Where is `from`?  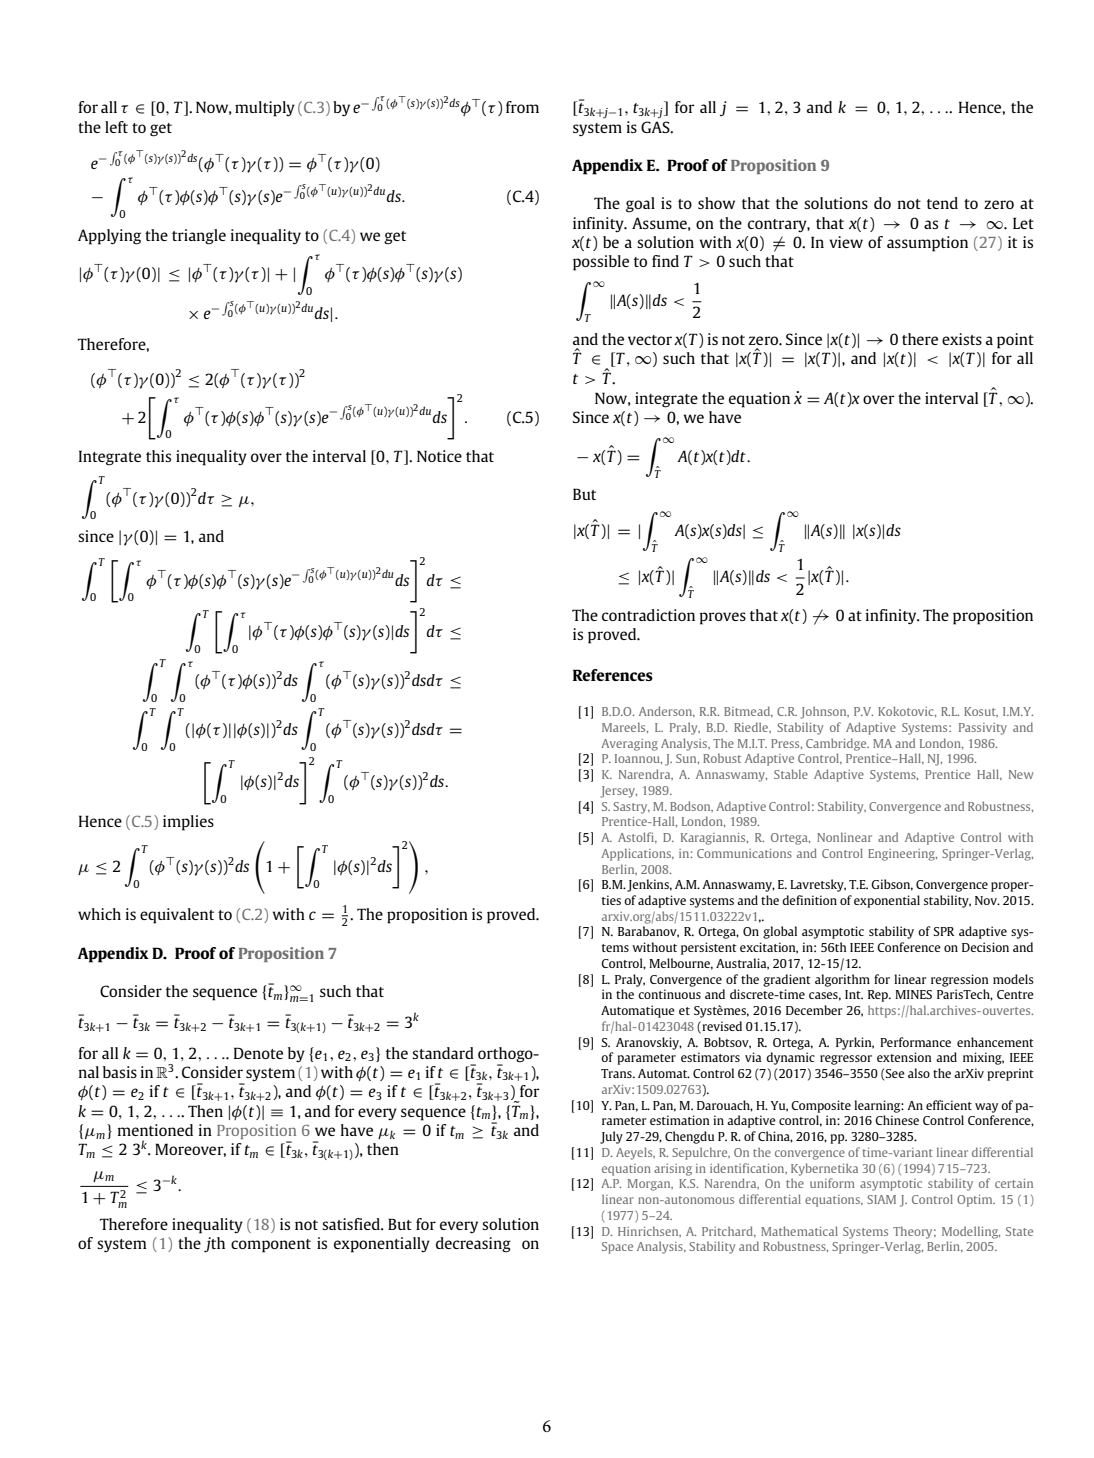
from is located at coordinates (522, 107).
